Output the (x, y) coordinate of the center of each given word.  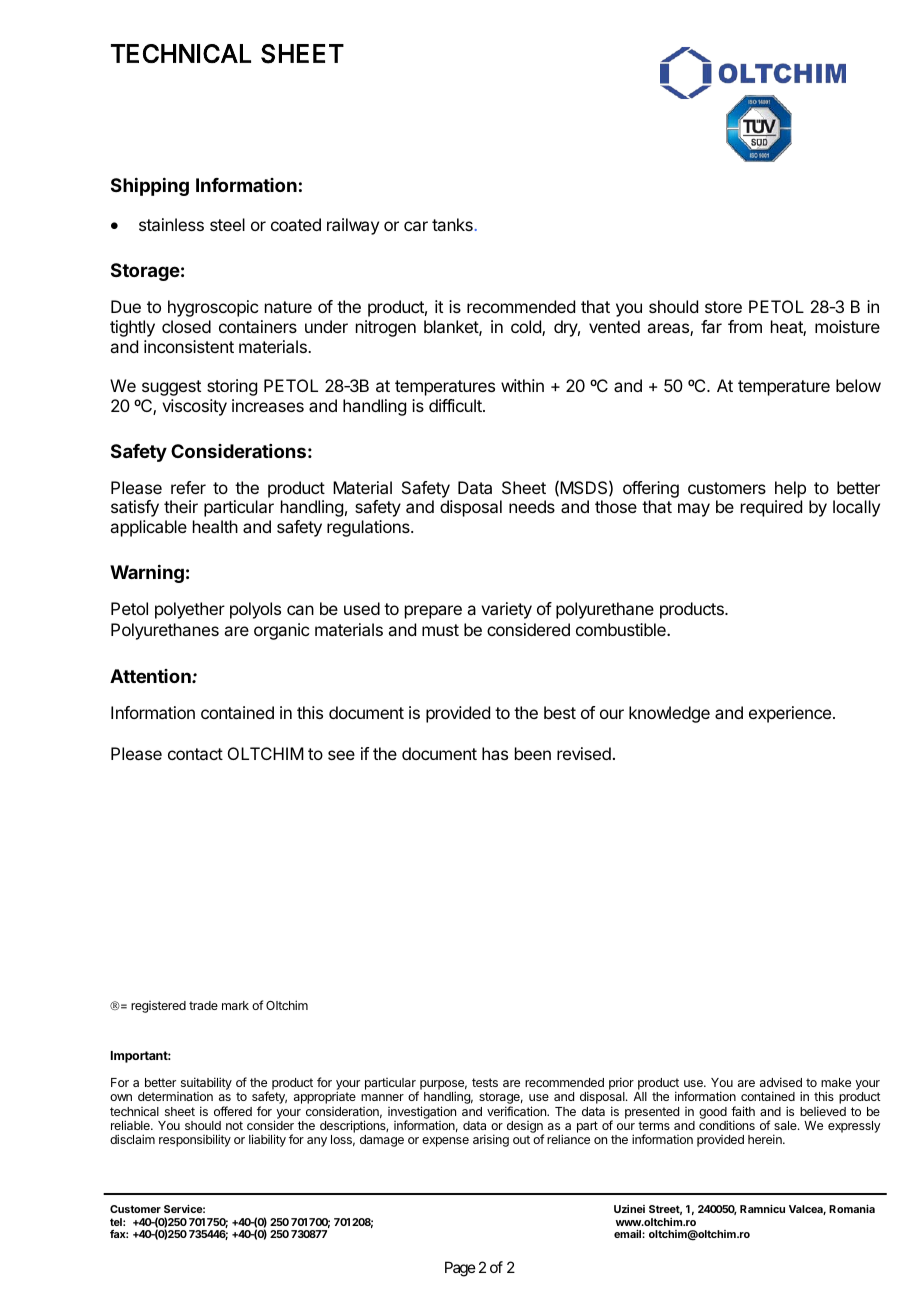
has (495, 753)
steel (227, 224)
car (416, 226)
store (723, 307)
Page (460, 1269)
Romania (852, 1208)
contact (195, 754)
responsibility (195, 1140)
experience (790, 714)
